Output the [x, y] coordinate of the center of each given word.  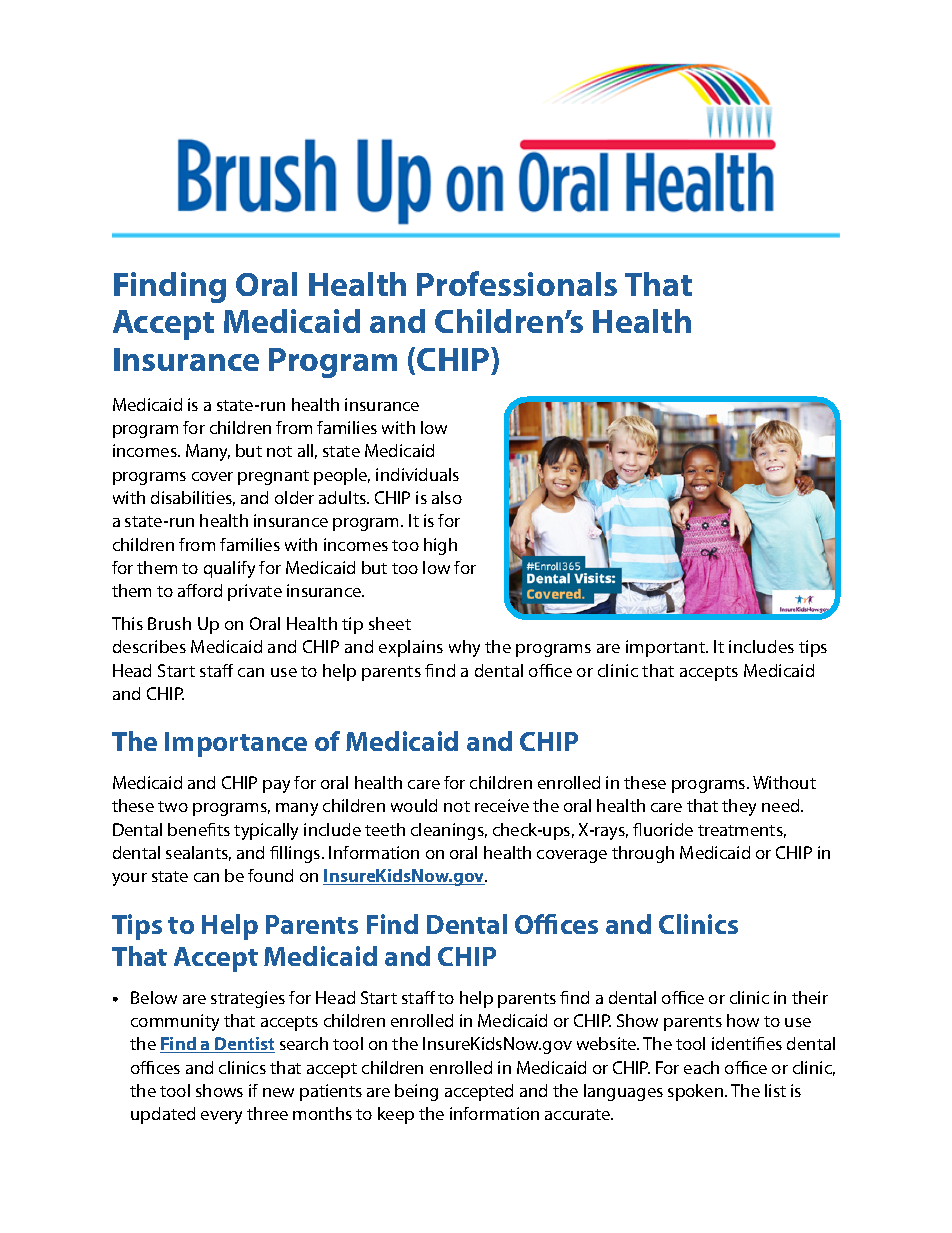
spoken [697, 1092]
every [221, 1117]
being [416, 1092]
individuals [417, 474]
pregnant [273, 477]
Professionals [517, 283]
